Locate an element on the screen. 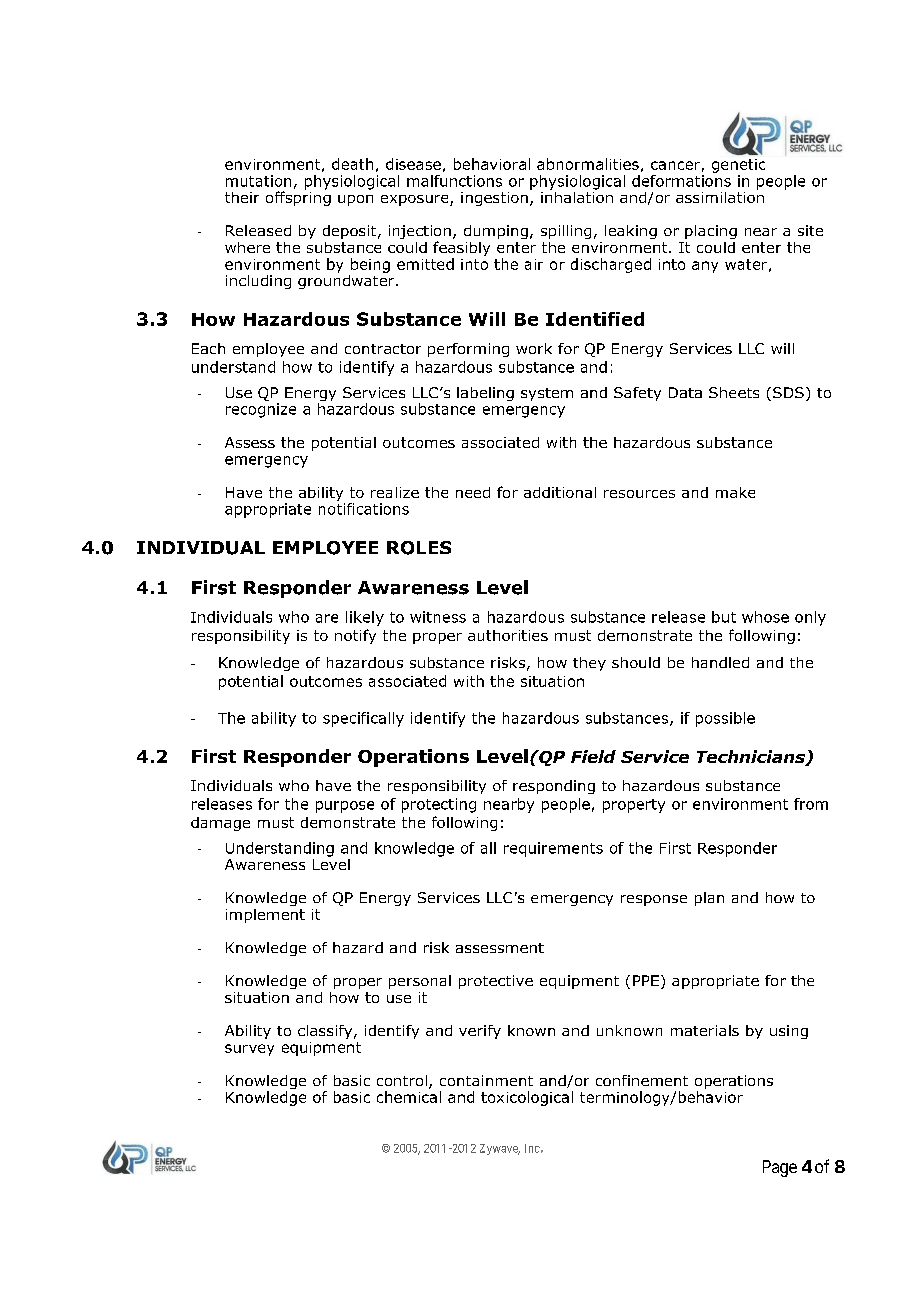  protective is located at coordinates (496, 982).
